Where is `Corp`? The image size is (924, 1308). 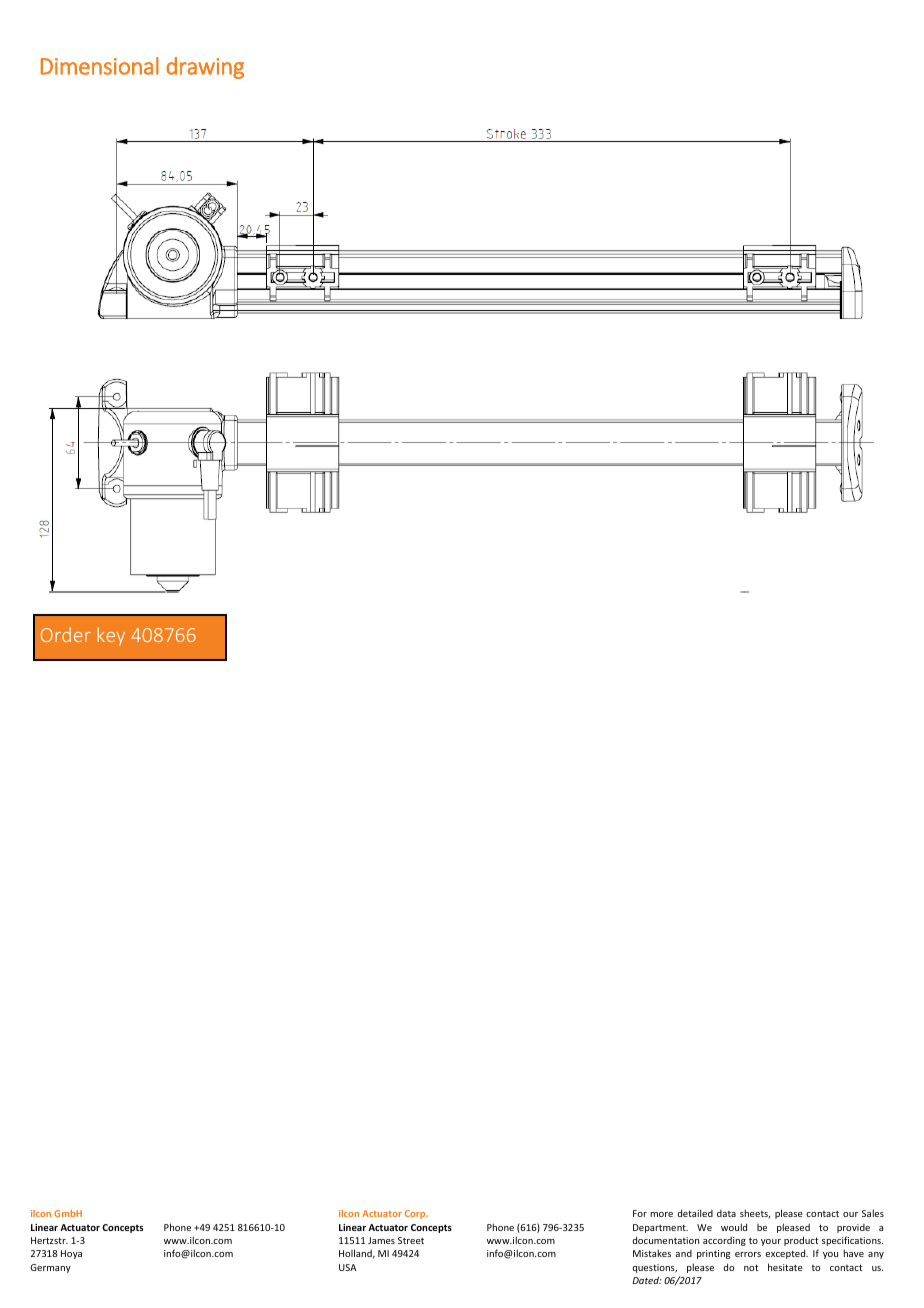 Corp is located at coordinates (416, 1214).
